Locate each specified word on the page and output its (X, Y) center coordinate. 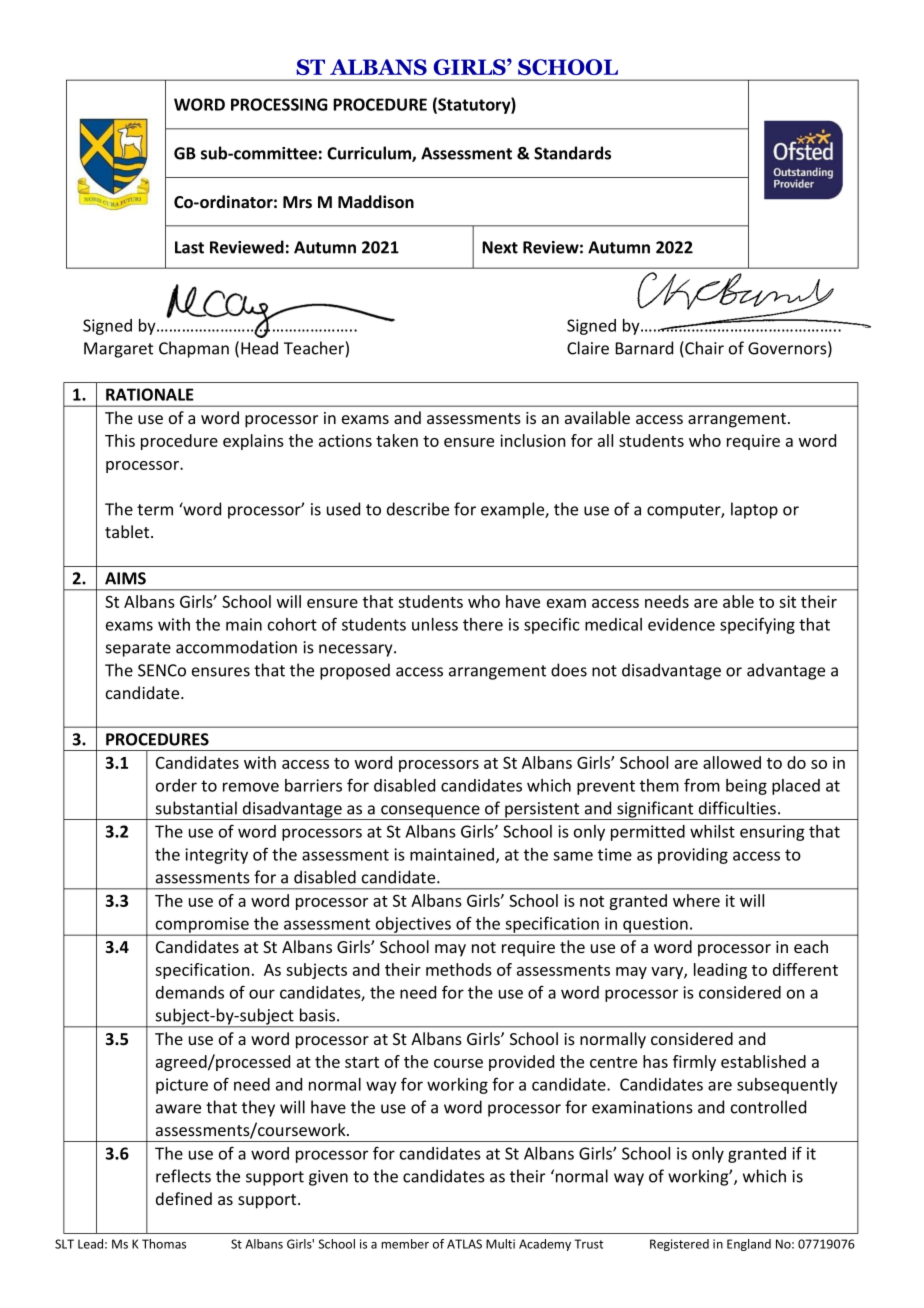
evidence (681, 624)
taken (397, 440)
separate (138, 649)
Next (500, 247)
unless (435, 624)
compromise (202, 926)
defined (184, 1198)
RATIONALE (150, 394)
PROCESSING (279, 104)
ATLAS (464, 1244)
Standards (572, 153)
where (696, 900)
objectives (413, 926)
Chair (703, 349)
